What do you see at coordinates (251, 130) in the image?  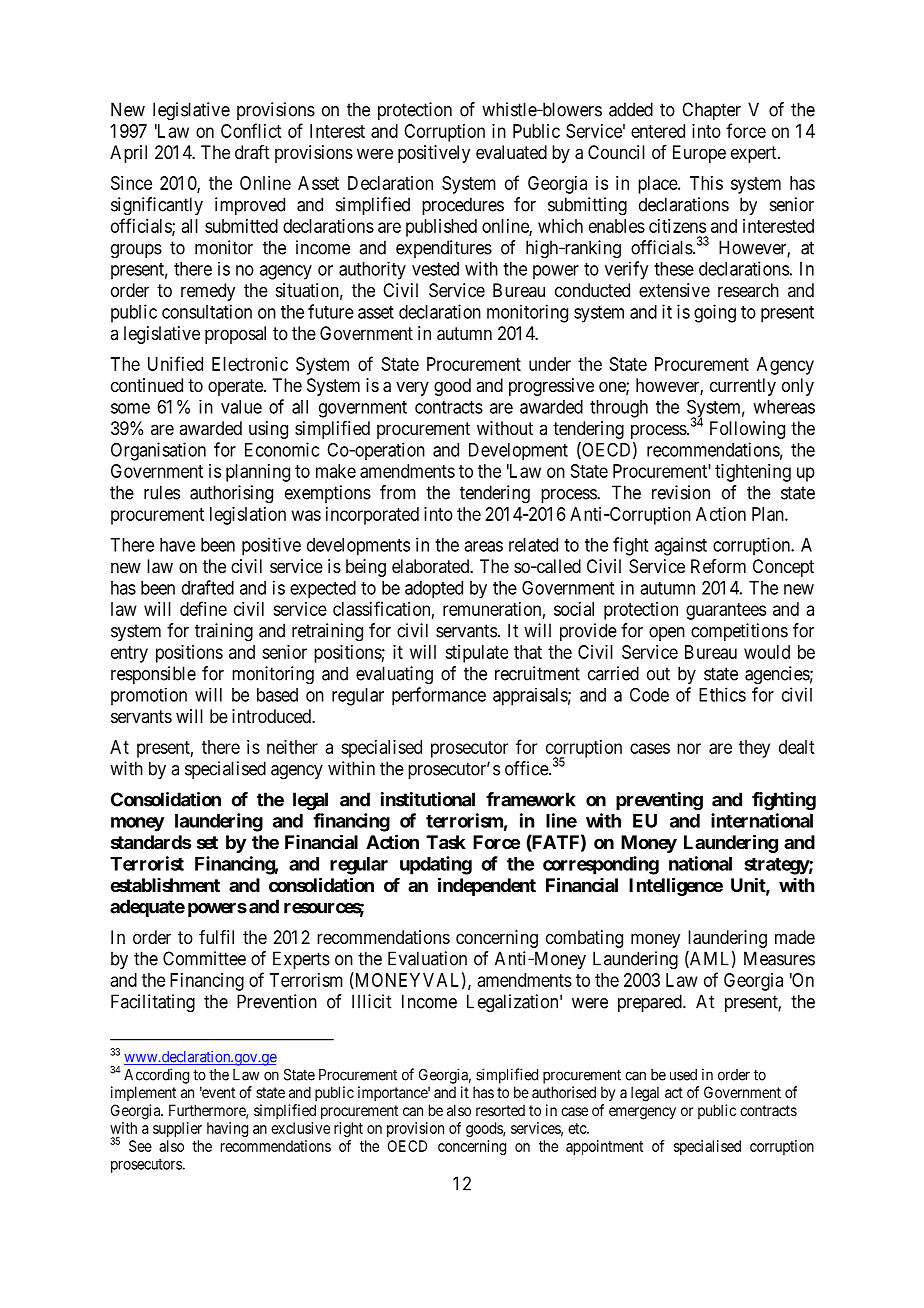 I see `Conflict` at bounding box center [251, 130].
